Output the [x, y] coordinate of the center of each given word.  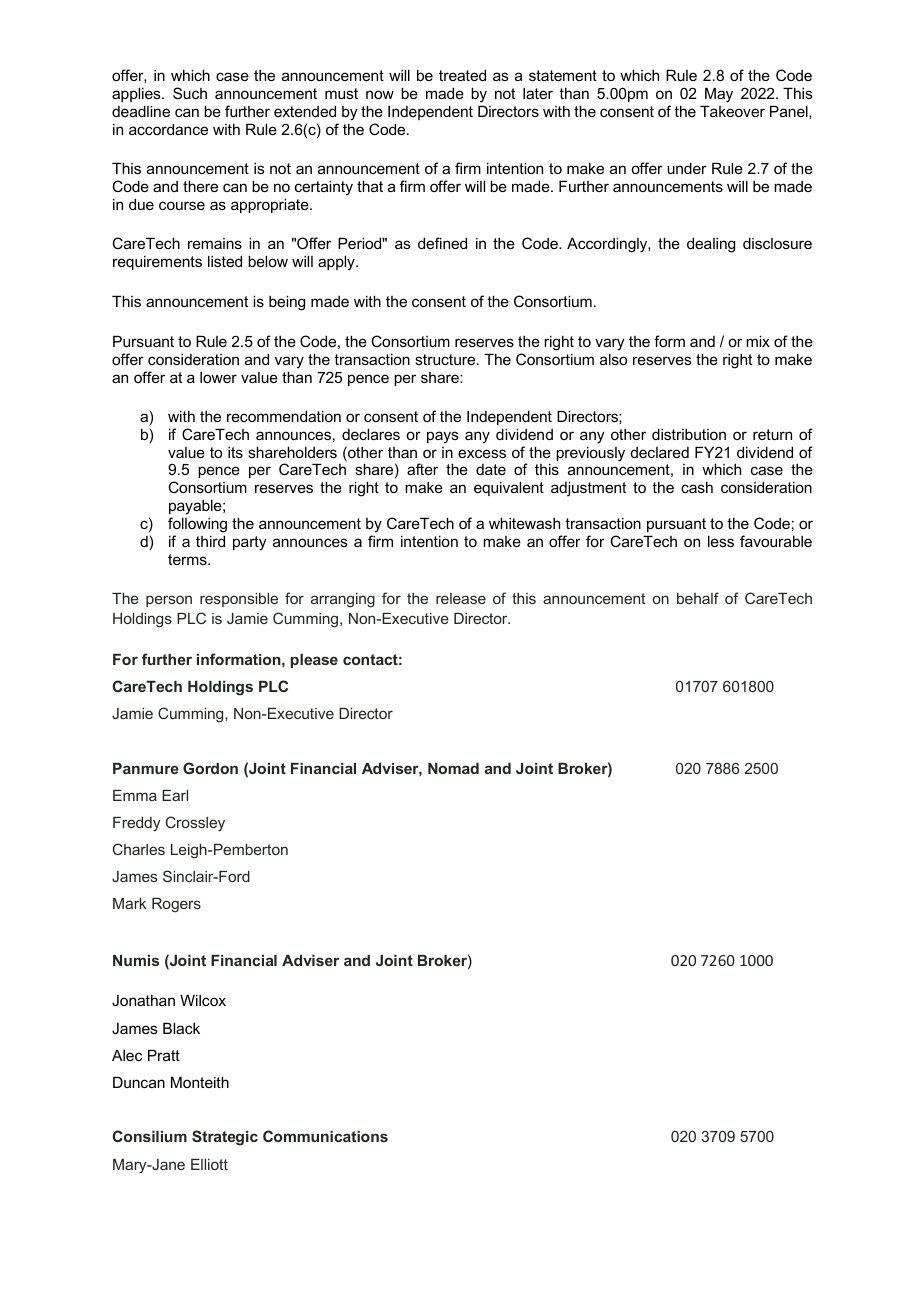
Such [190, 93]
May [719, 95]
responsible [239, 600]
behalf [698, 598]
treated [462, 75]
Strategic [225, 1138]
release [461, 598]
